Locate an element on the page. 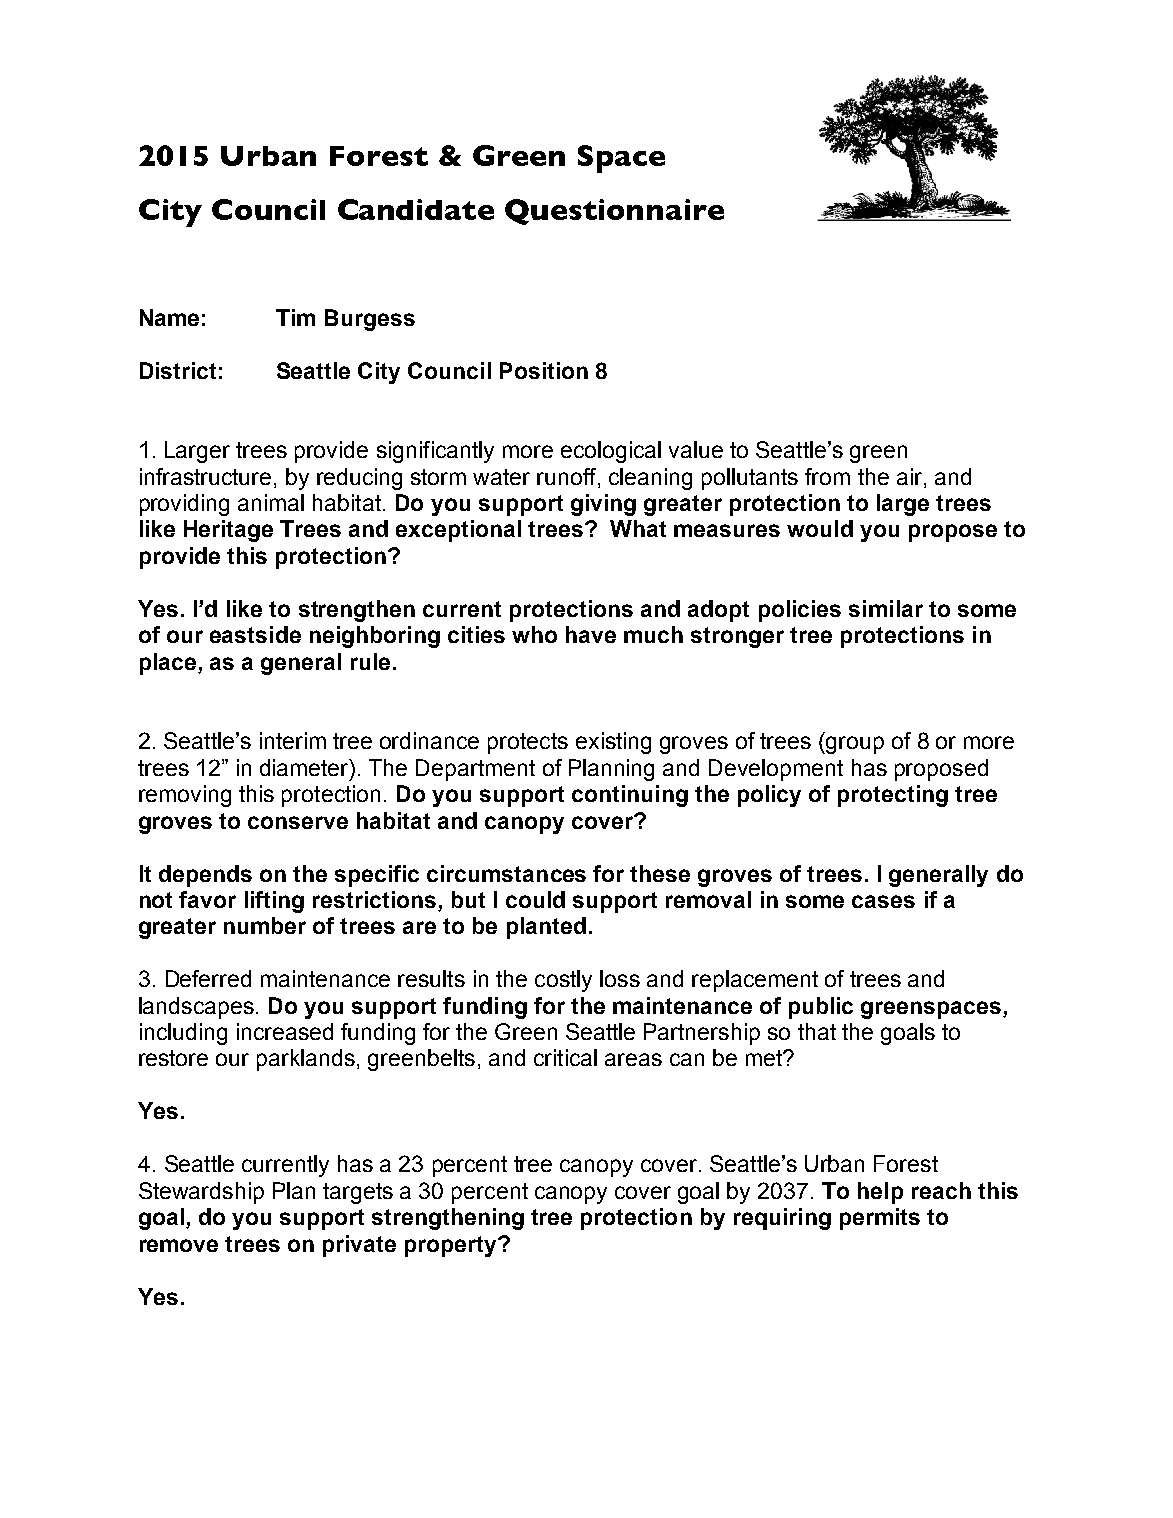 The width and height of the page is (1173, 1518). value is located at coordinates (696, 449).
